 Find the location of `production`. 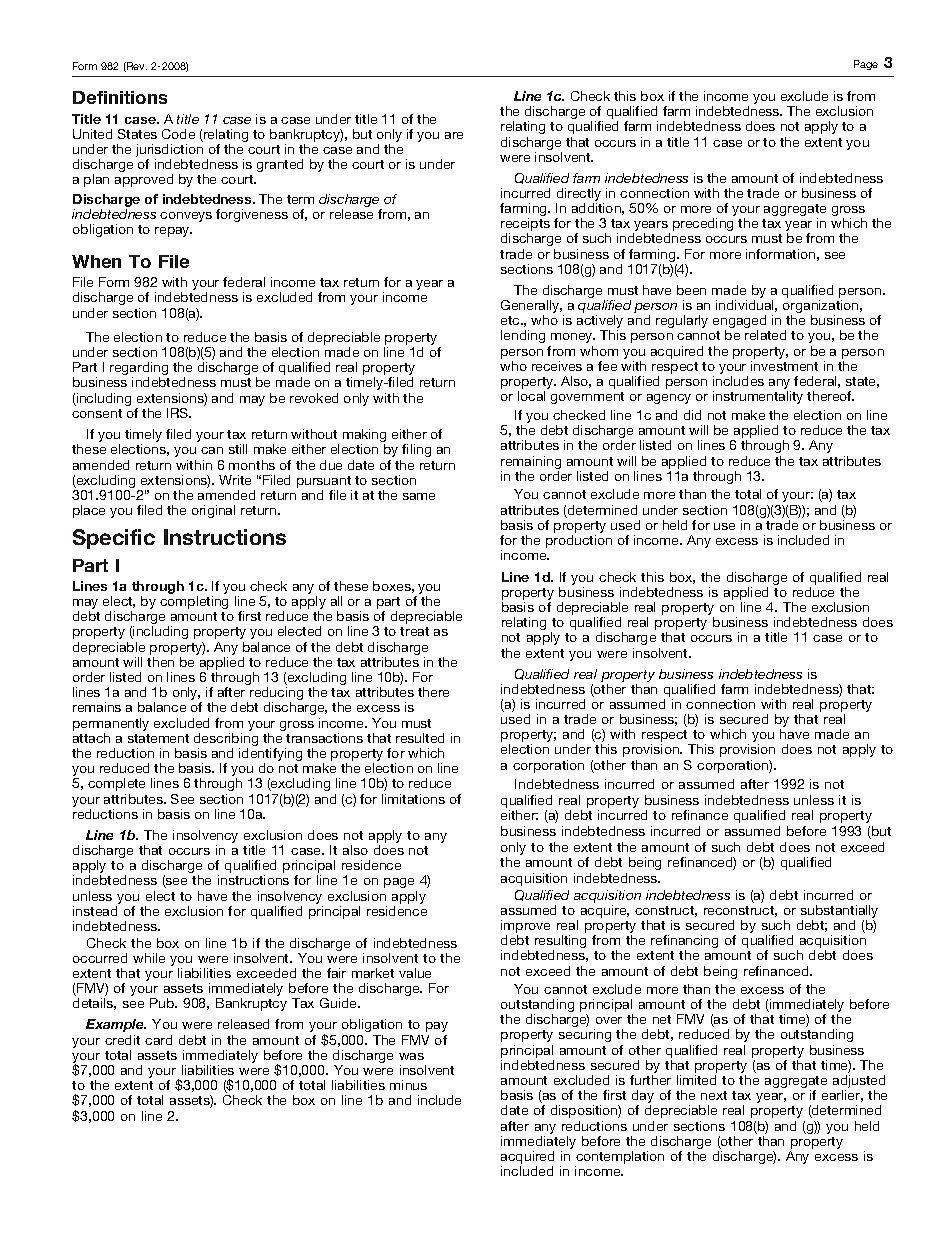

production is located at coordinates (579, 541).
